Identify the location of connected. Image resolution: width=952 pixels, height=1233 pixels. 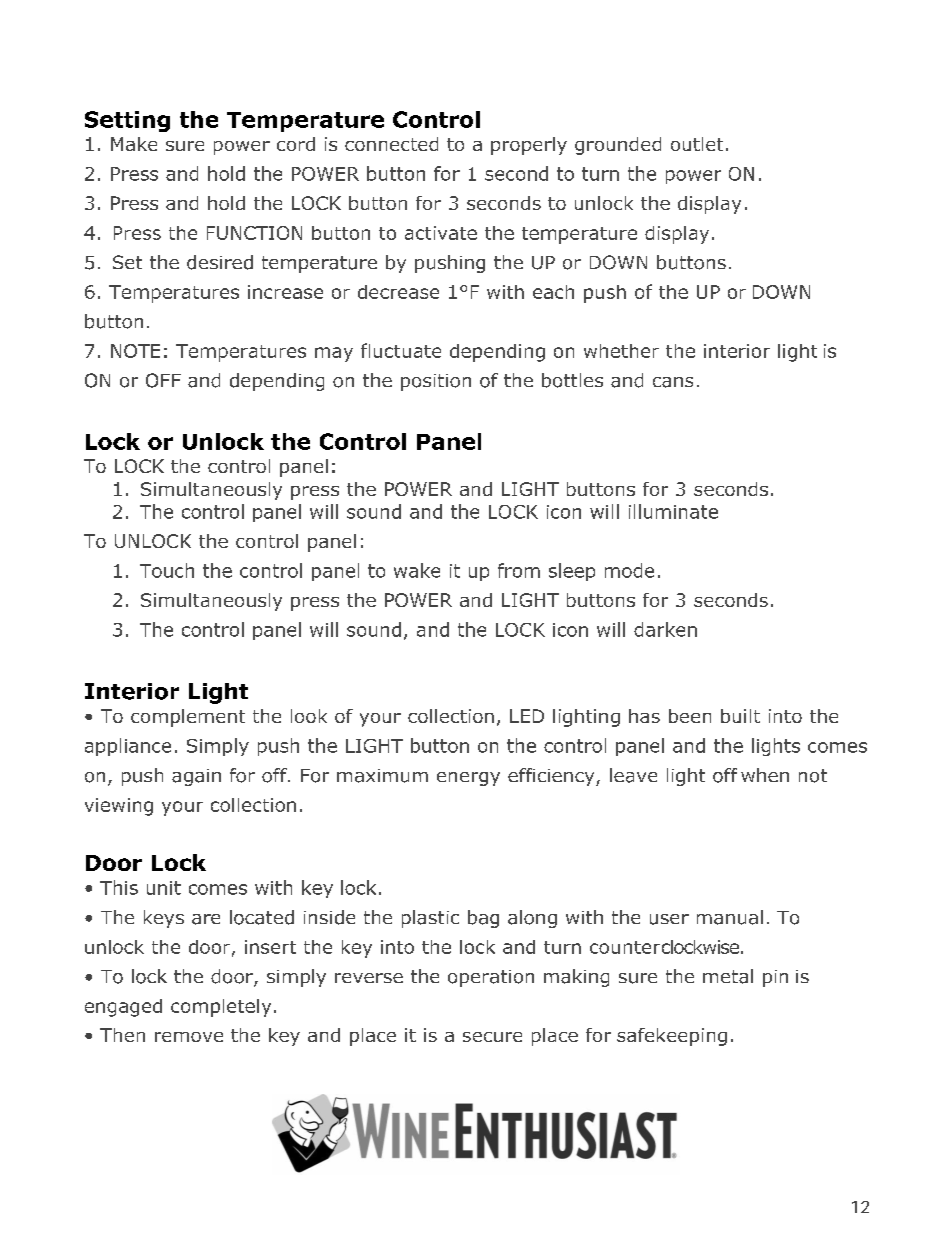
(391, 144).
